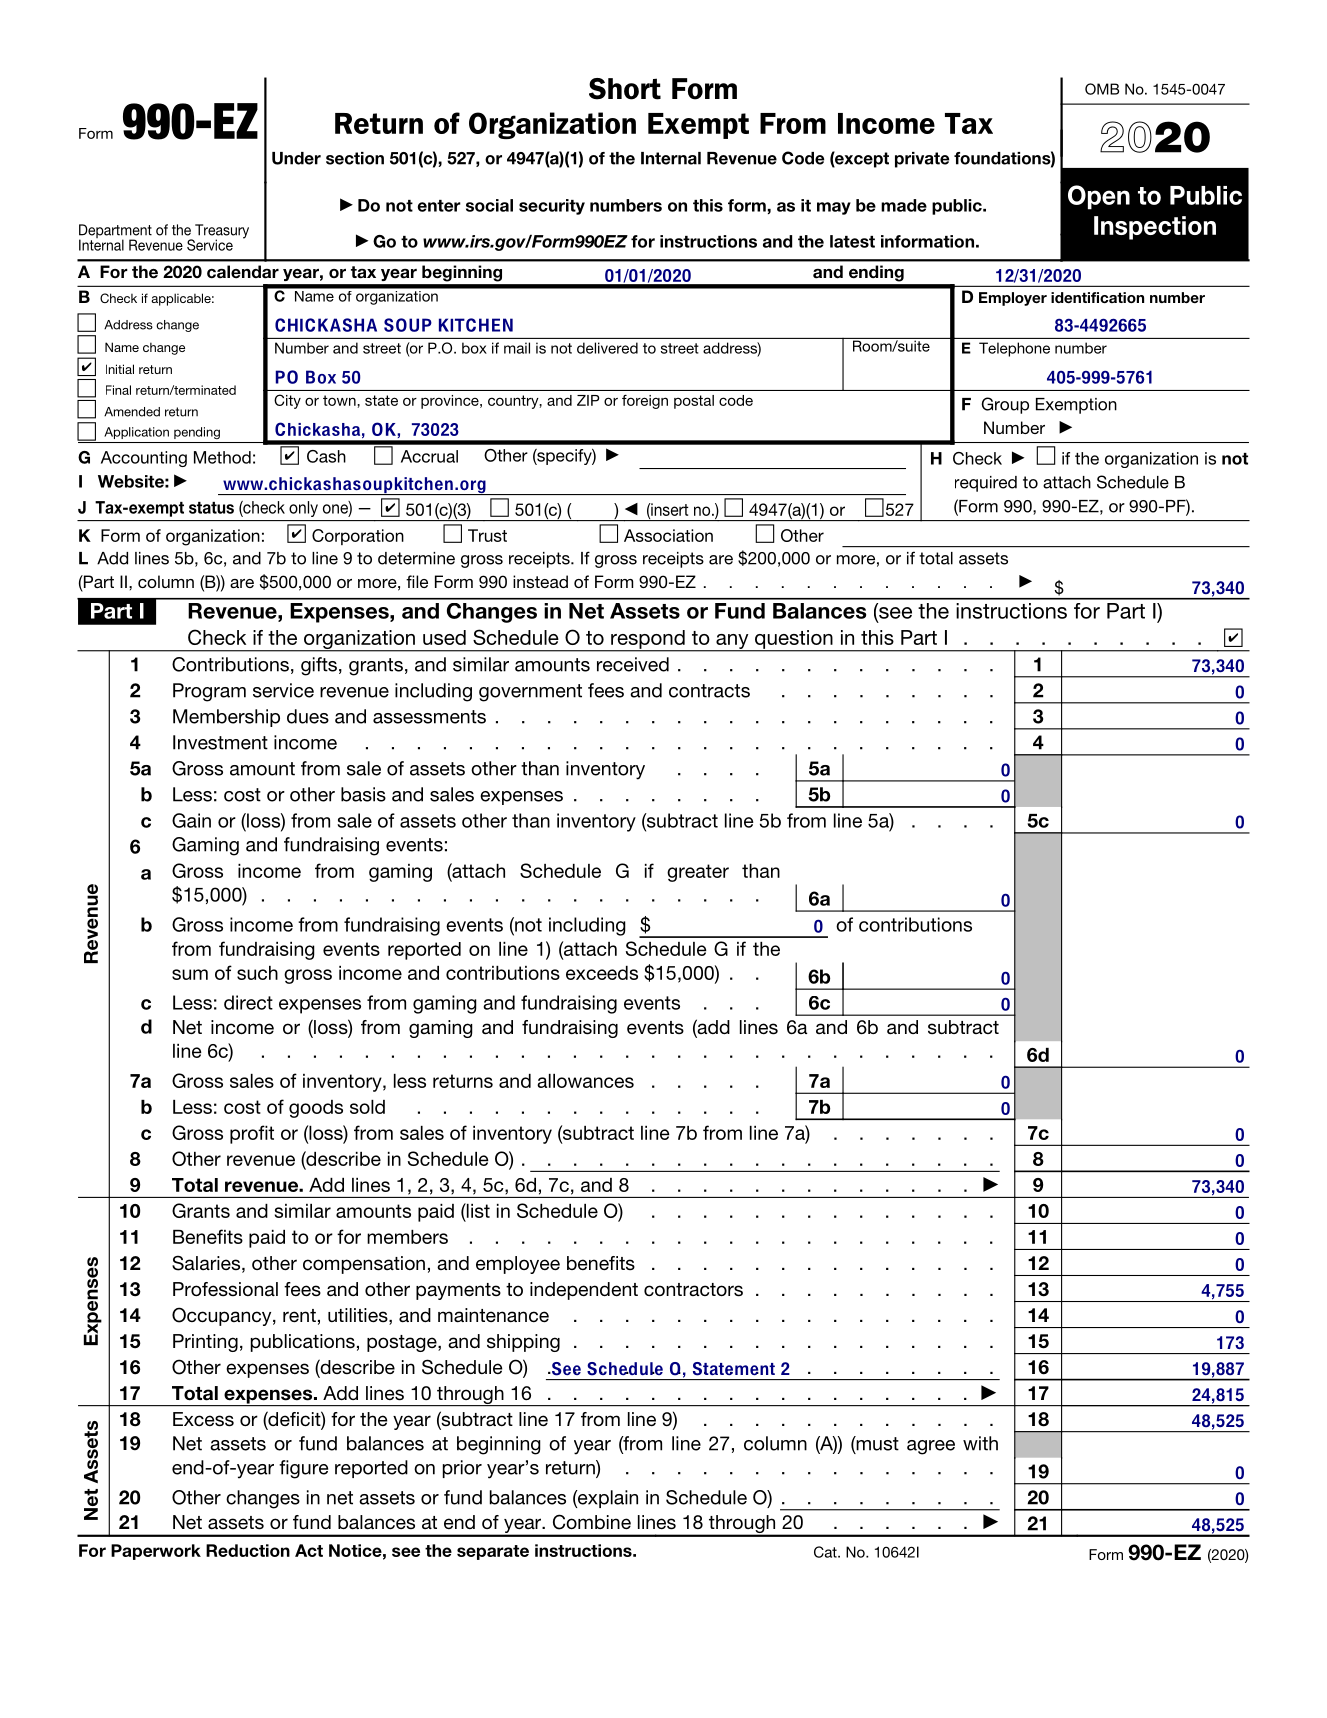  Describe the element at coordinates (252, 1134) in the page. I see `profit` at that location.
